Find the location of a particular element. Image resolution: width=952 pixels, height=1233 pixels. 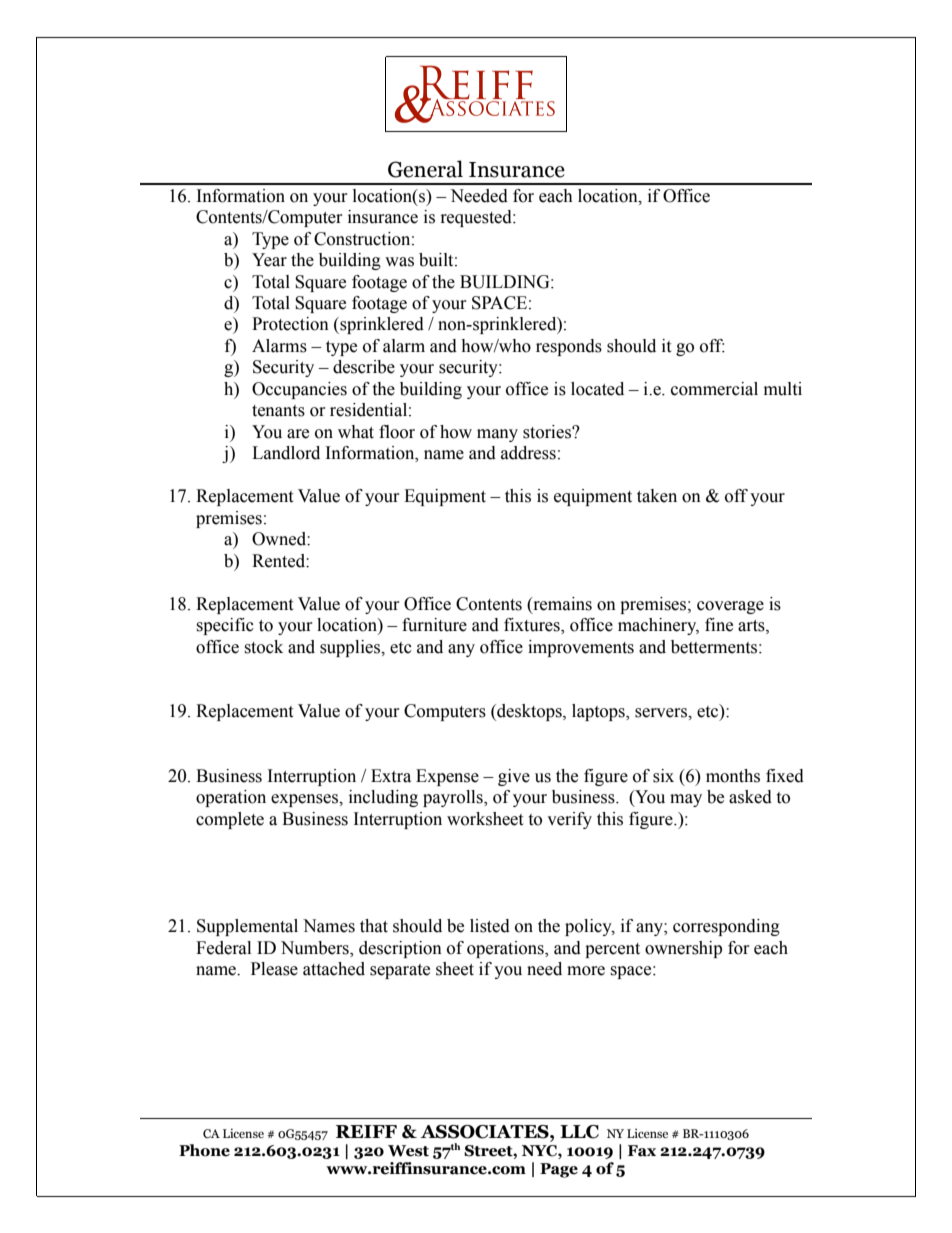

many is located at coordinates (497, 435).
